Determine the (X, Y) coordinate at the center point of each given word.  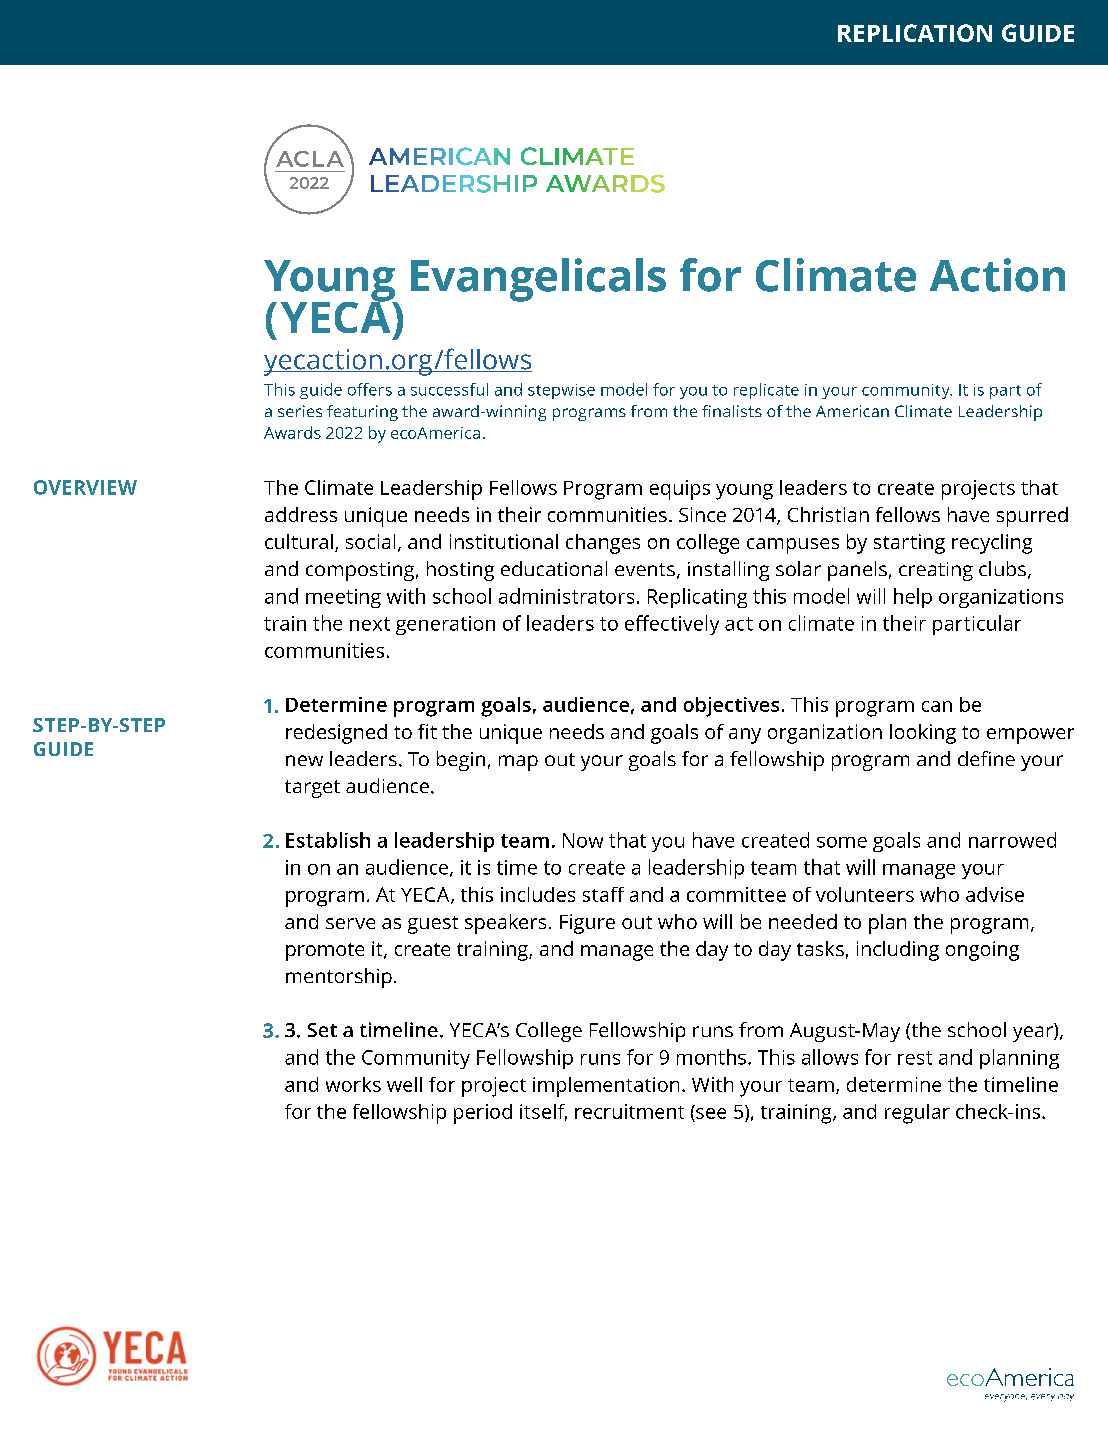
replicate (766, 391)
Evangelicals (538, 280)
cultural (299, 541)
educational (554, 568)
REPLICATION (915, 33)
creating (936, 571)
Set (322, 1030)
